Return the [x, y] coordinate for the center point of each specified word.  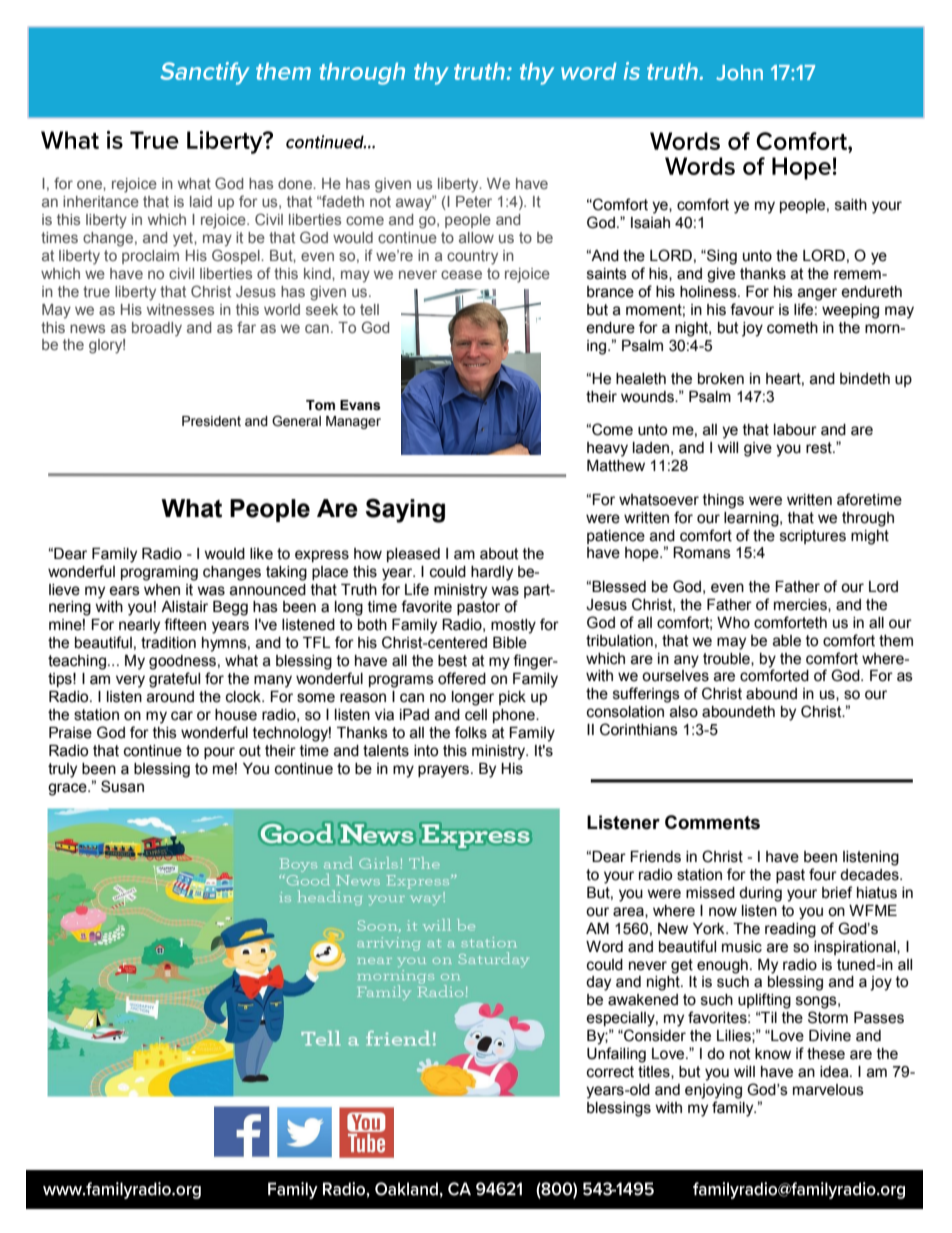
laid [201, 201]
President [211, 421]
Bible [510, 643]
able [787, 641]
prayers [445, 771]
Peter [474, 201]
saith [851, 205]
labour [795, 430]
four [823, 874]
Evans [360, 405]
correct [610, 1072]
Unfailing [616, 1055]
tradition [168, 643]
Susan [122, 786]
